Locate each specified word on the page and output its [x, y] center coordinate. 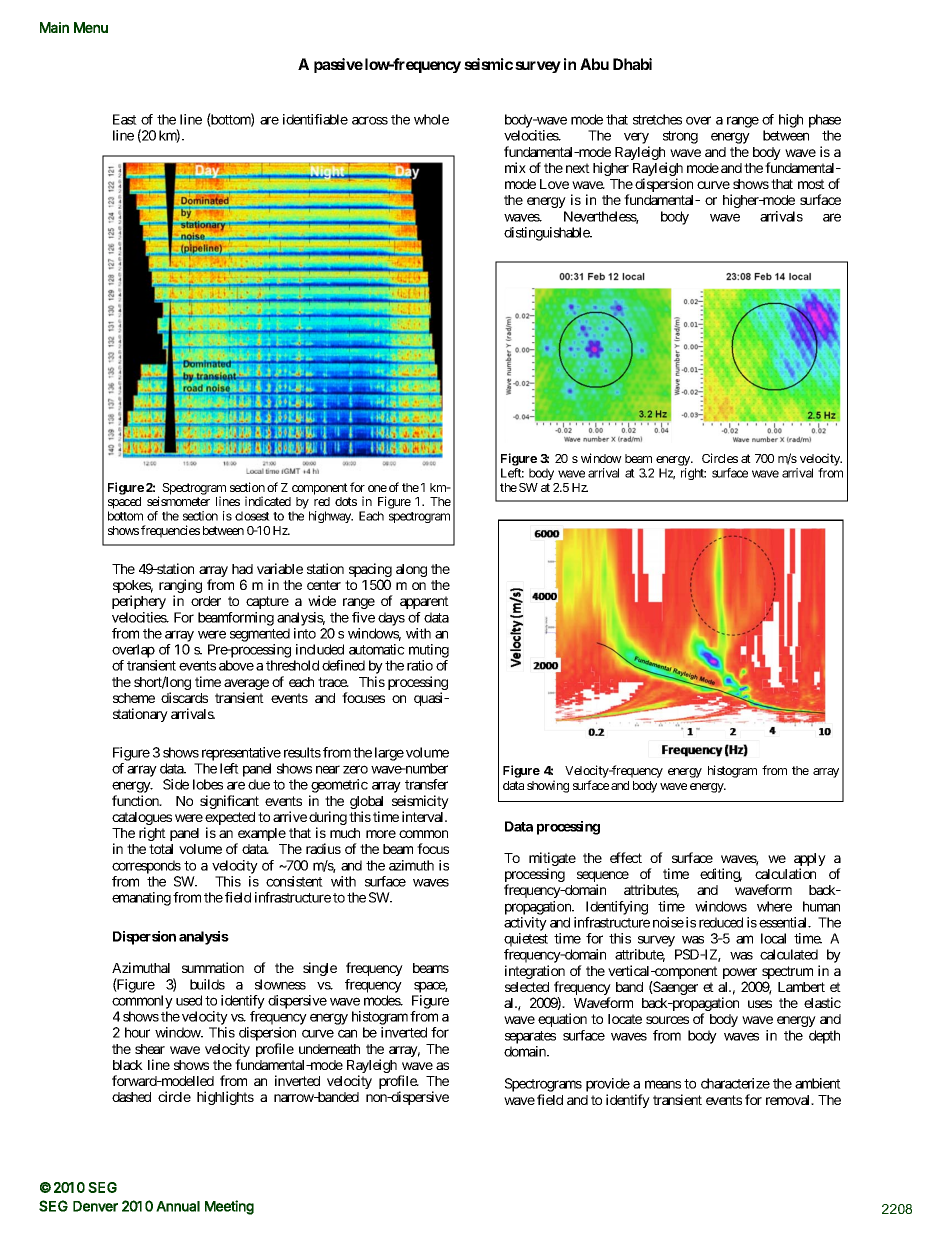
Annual [178, 1206]
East [125, 119]
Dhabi [632, 64]
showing [548, 786]
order [206, 601]
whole [431, 119]
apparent [424, 602]
